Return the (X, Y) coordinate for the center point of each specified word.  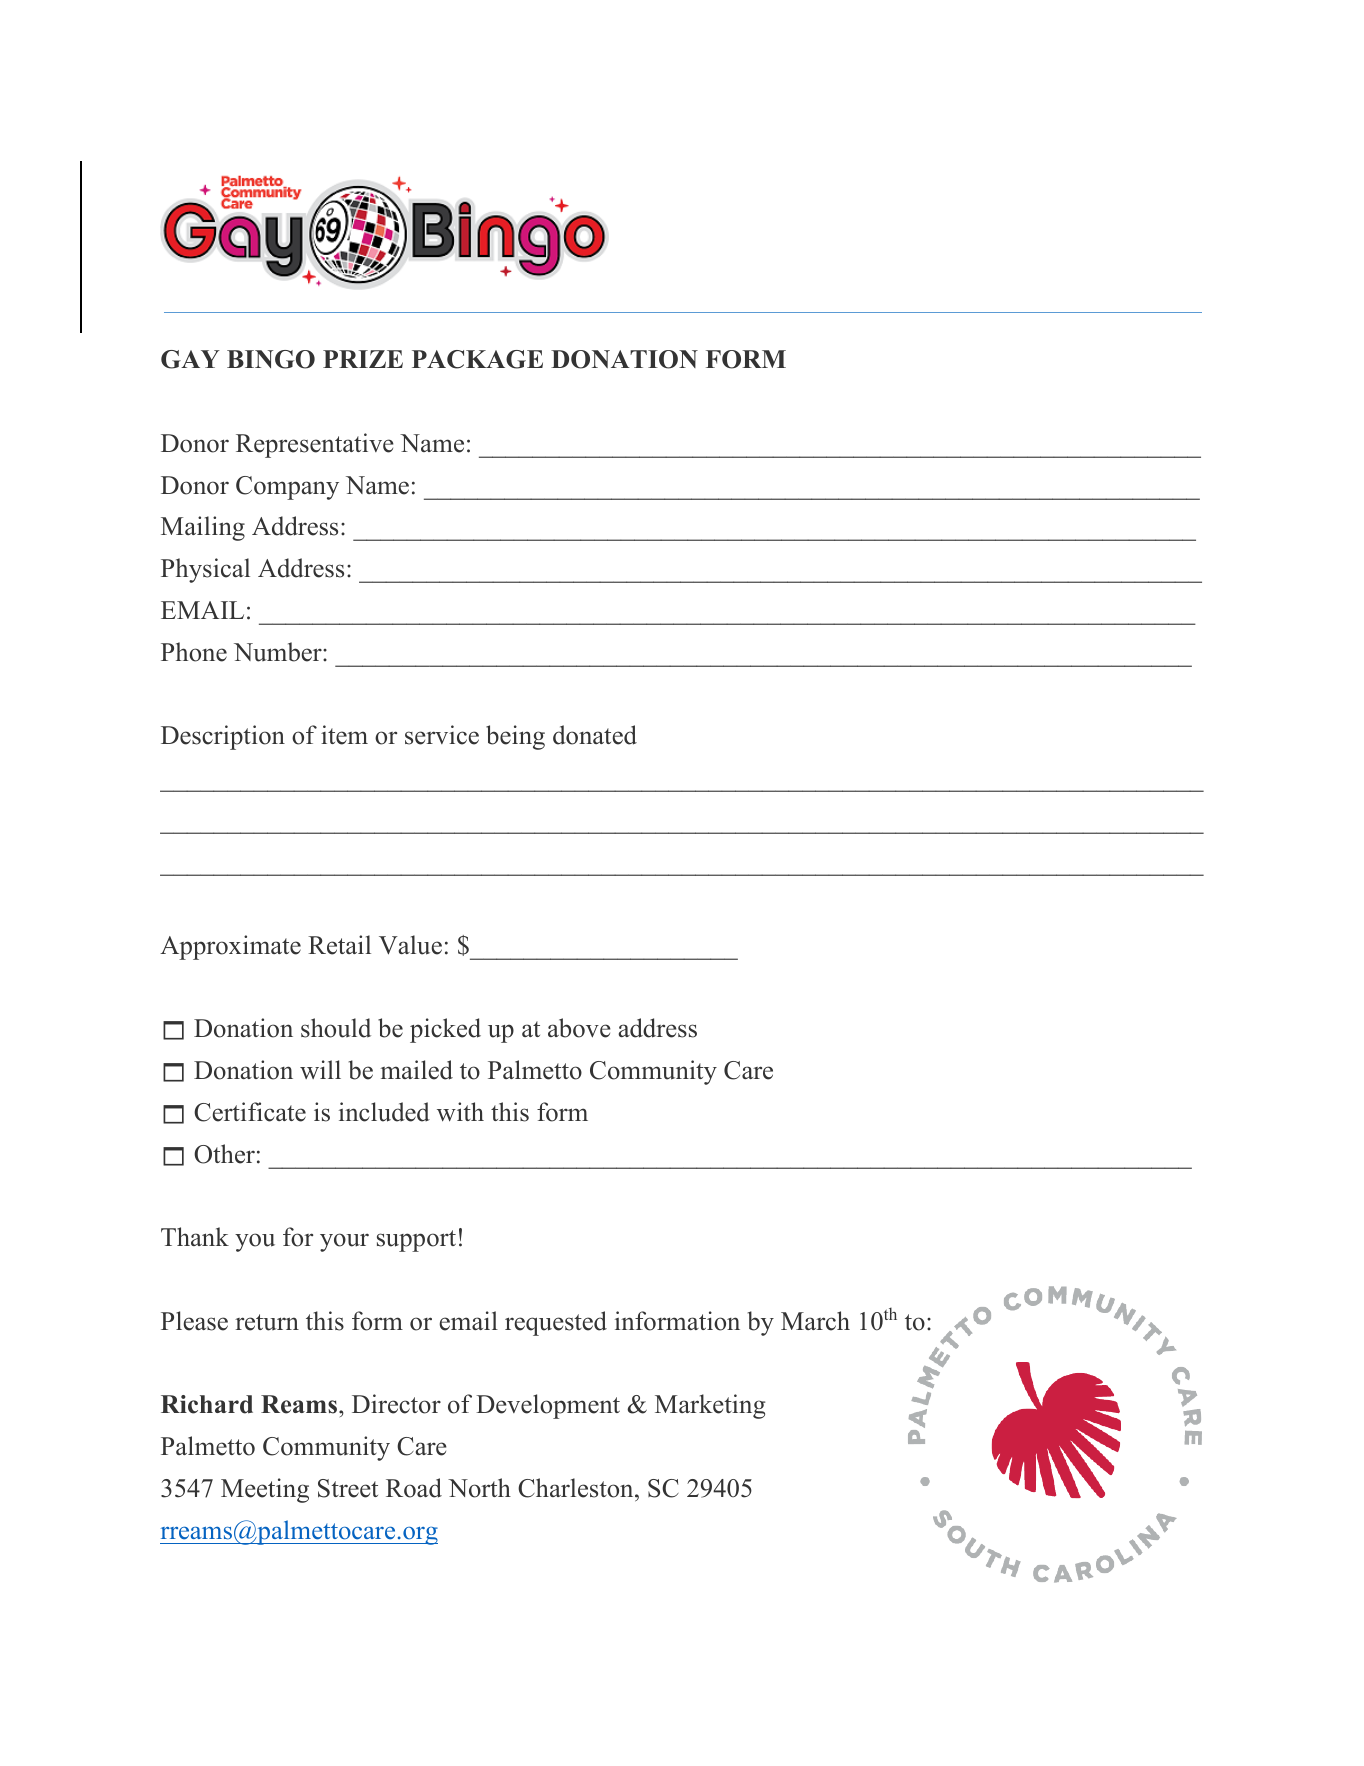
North (479, 1488)
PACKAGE (477, 359)
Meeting (265, 1490)
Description (223, 737)
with (460, 1112)
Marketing (710, 1406)
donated (595, 735)
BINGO (271, 359)
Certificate (250, 1112)
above (579, 1028)
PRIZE (363, 359)
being (515, 737)
